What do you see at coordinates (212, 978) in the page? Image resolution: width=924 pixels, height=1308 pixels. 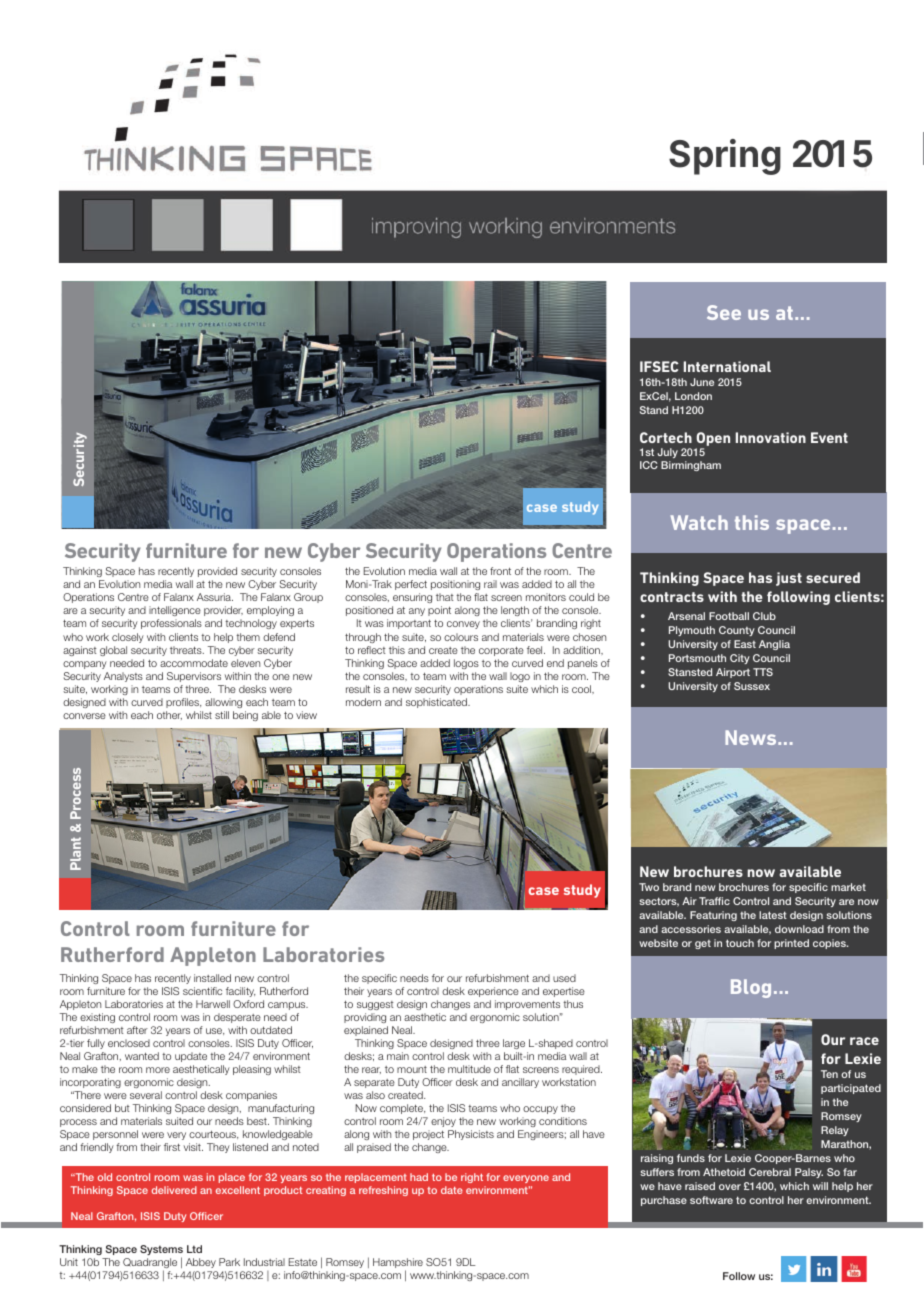 I see `installed` at bounding box center [212, 978].
